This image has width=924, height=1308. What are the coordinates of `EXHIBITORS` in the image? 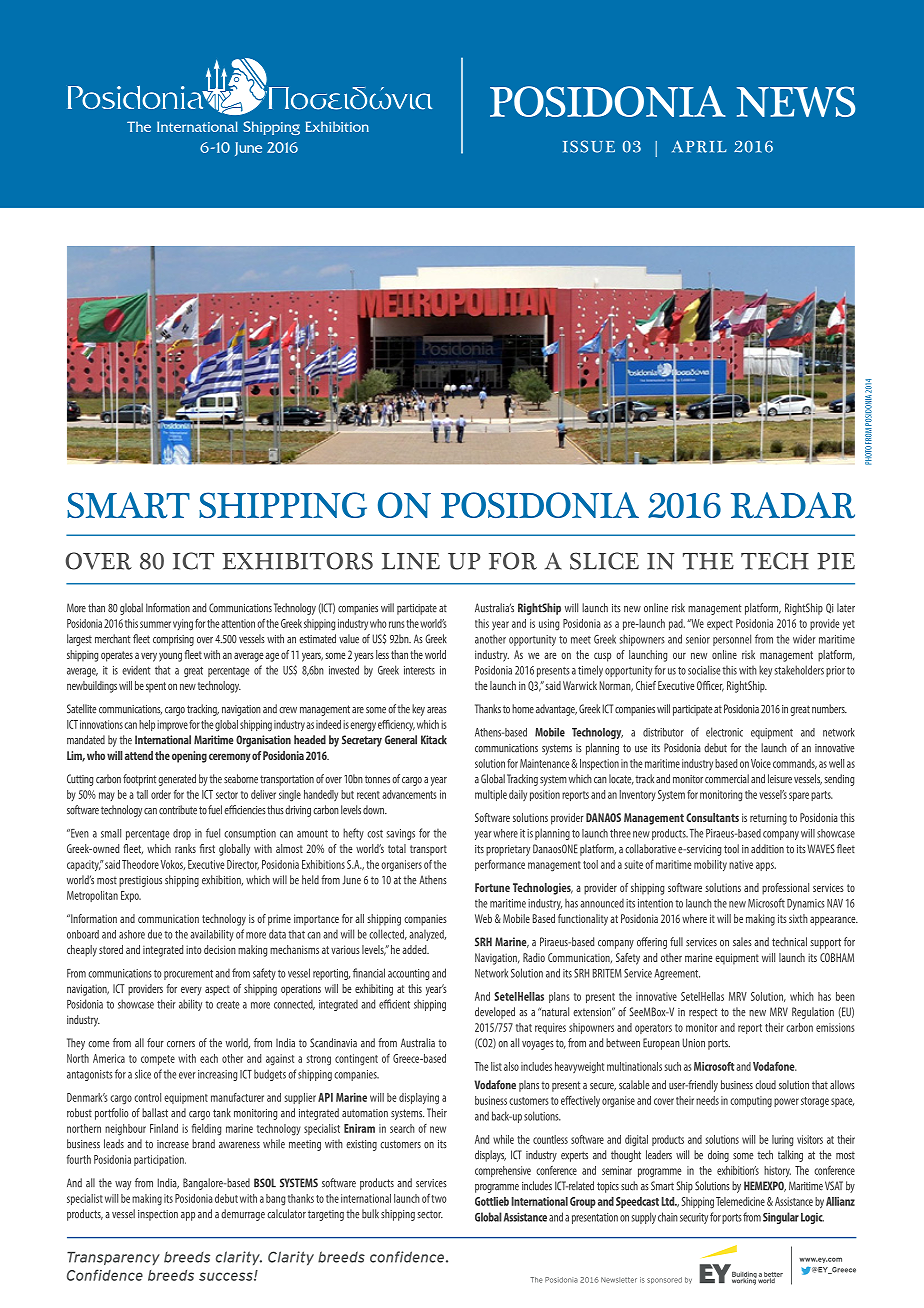 It's located at (297, 561).
